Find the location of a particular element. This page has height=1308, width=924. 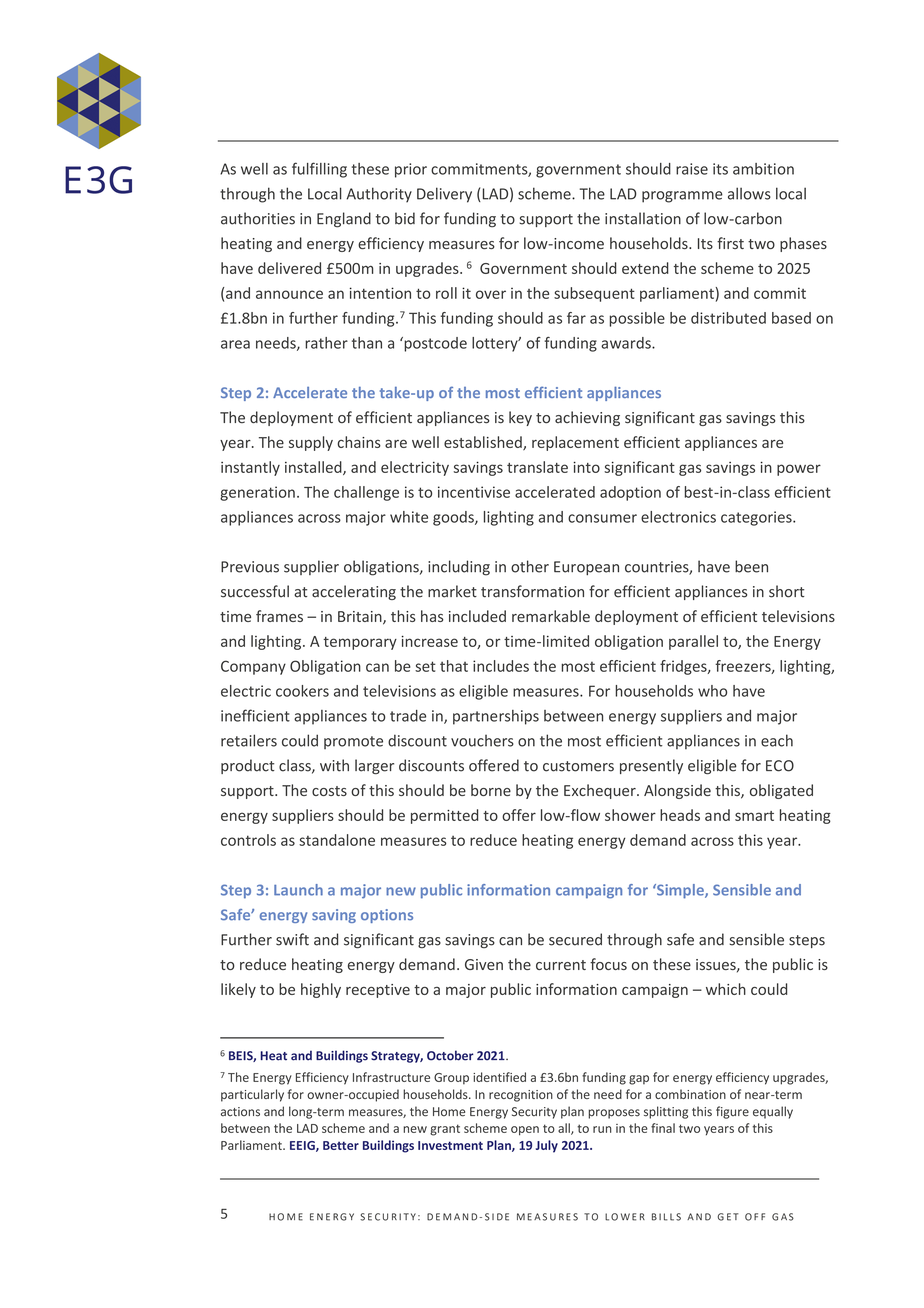

who is located at coordinates (712, 691).
